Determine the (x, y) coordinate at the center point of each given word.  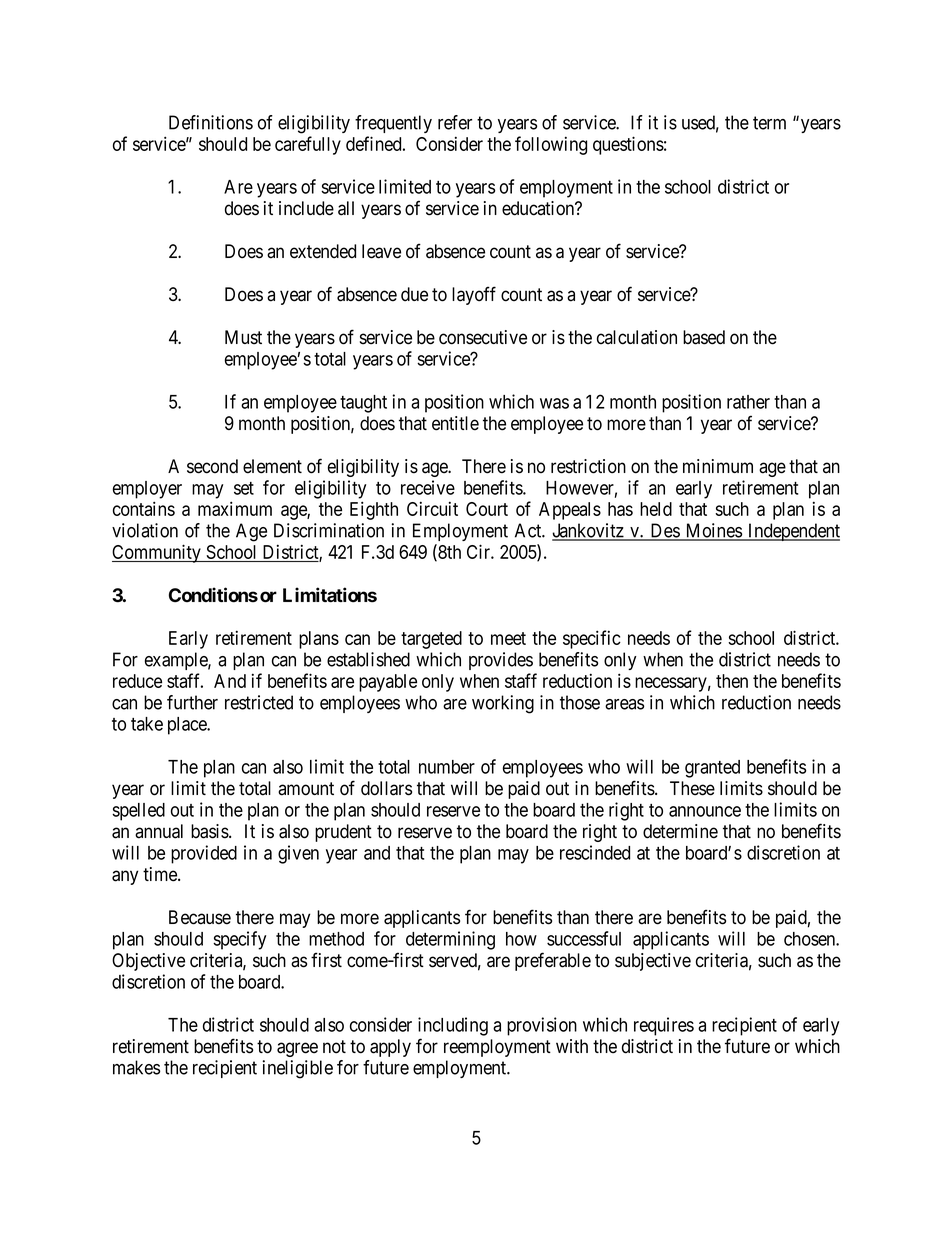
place (188, 726)
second (212, 466)
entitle (455, 423)
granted (712, 769)
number (447, 767)
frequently (393, 124)
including (453, 1026)
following (551, 145)
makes (136, 1067)
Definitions (211, 122)
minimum (718, 466)
